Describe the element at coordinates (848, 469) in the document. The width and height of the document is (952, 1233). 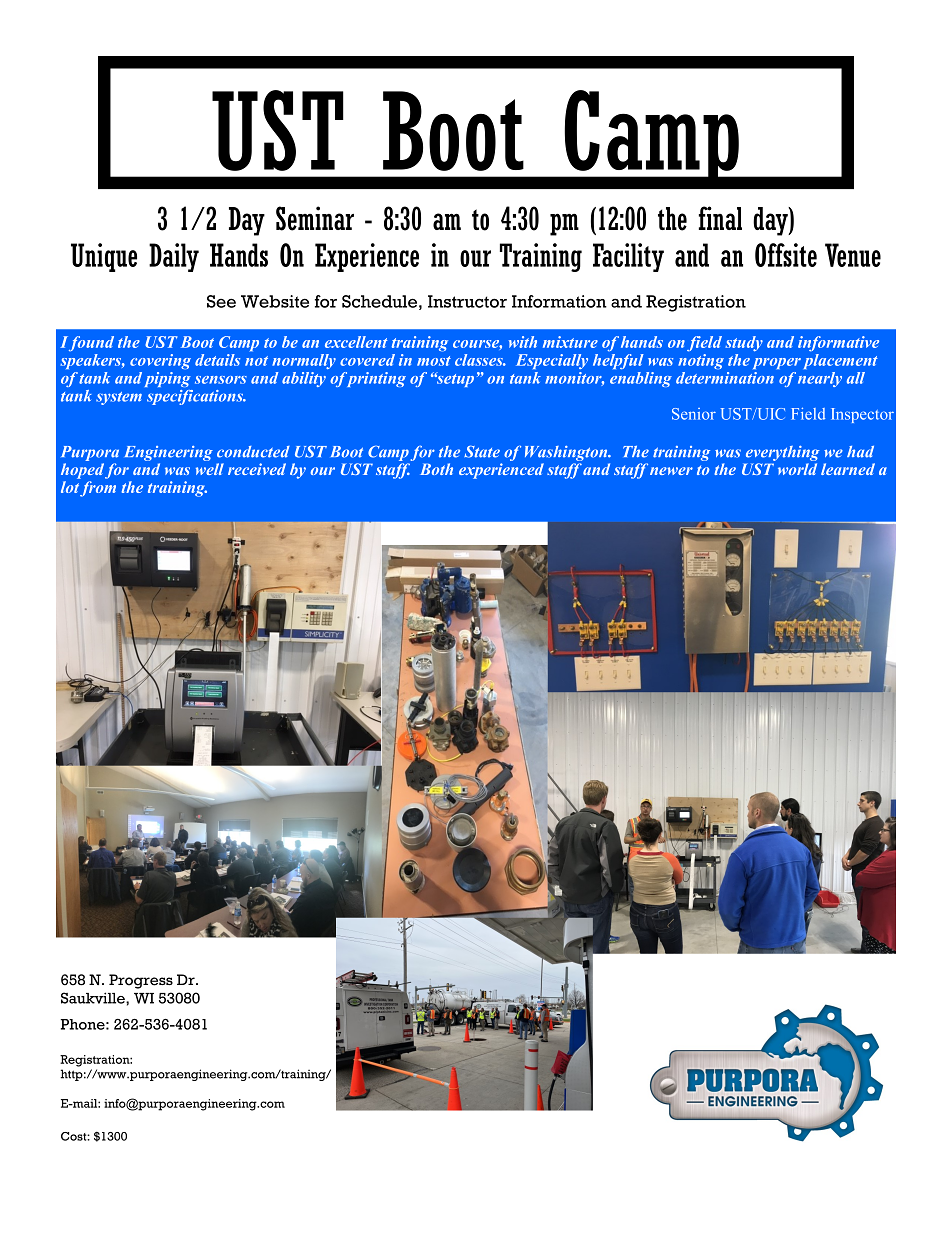
I see `learned` at that location.
